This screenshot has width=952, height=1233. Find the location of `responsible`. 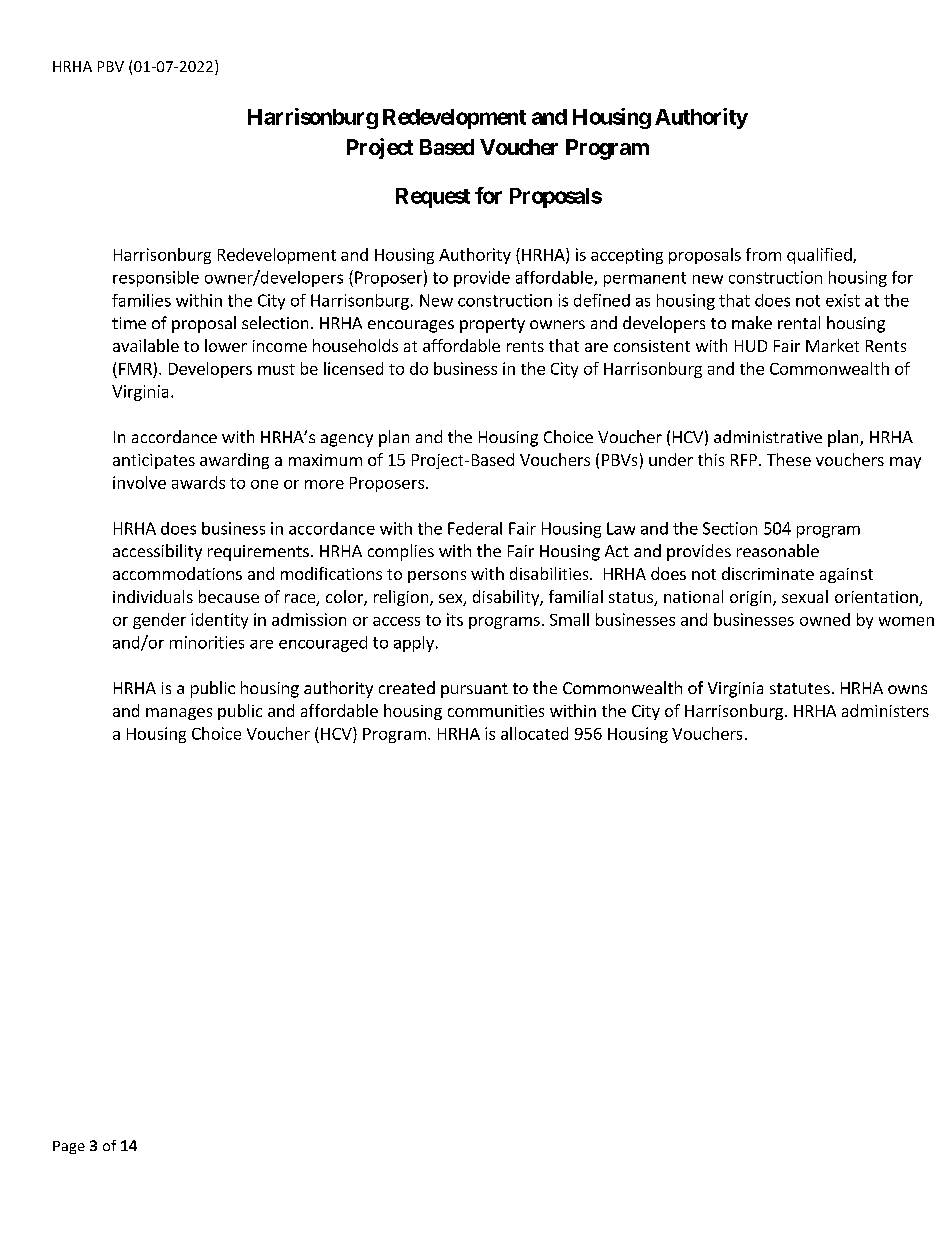

responsible is located at coordinates (156, 279).
